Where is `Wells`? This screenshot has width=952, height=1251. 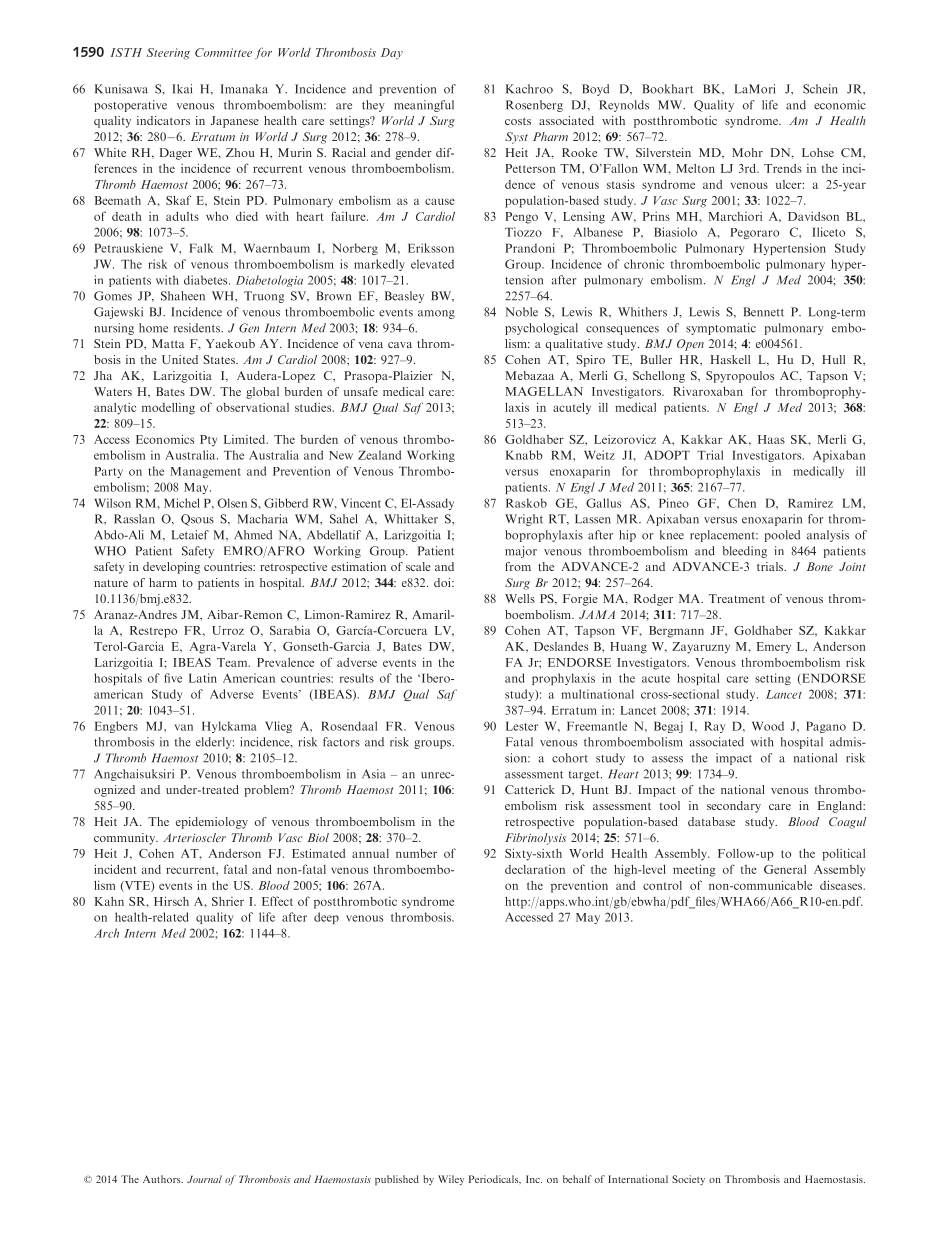
Wells is located at coordinates (520, 598).
